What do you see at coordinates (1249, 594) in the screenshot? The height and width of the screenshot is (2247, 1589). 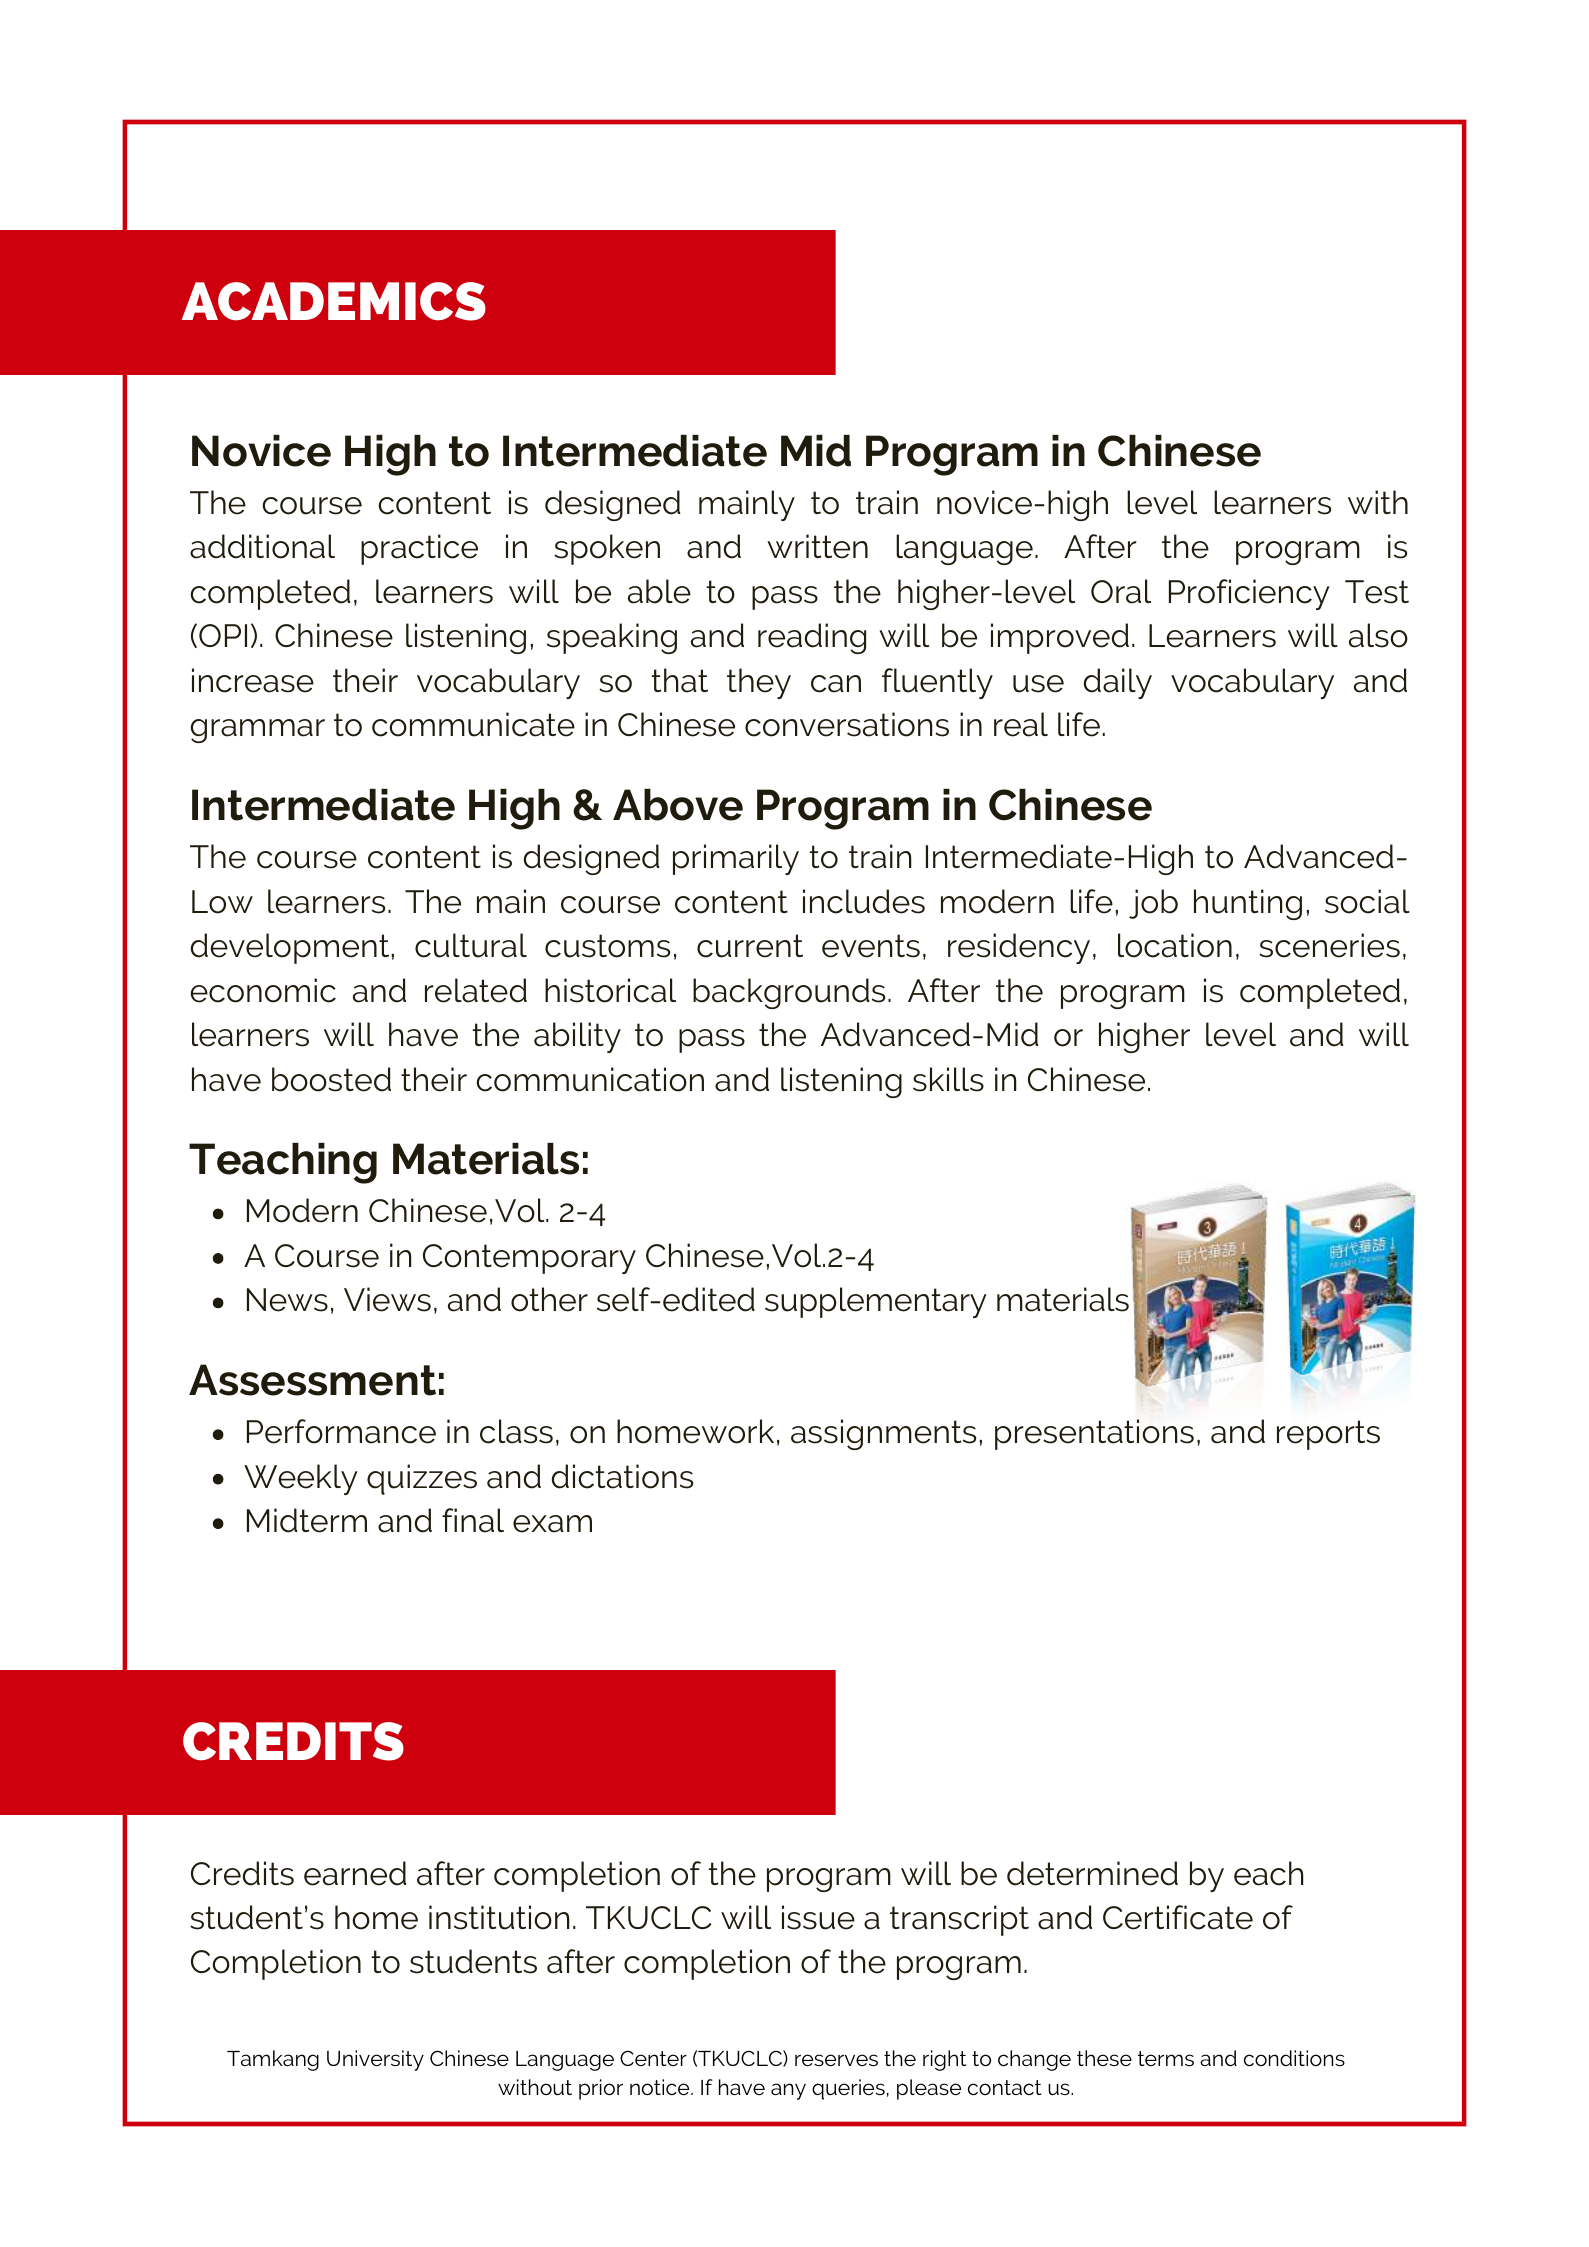 I see `Proficiency` at bounding box center [1249, 594].
